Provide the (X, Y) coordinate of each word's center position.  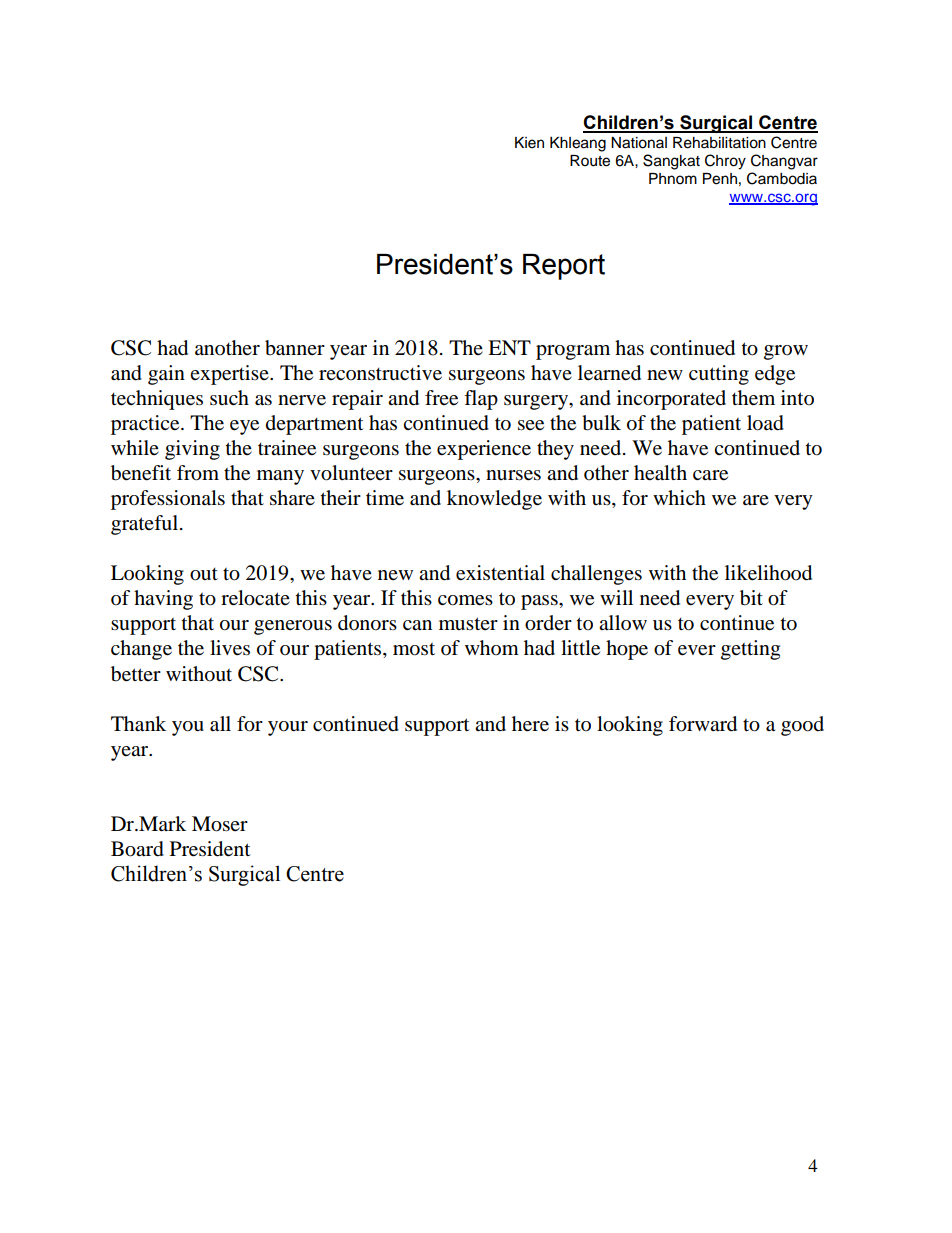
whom (492, 648)
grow (786, 352)
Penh (720, 179)
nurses (513, 475)
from (198, 473)
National (639, 143)
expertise (230, 375)
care (710, 475)
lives (230, 648)
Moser (220, 824)
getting (750, 650)
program (573, 352)
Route (590, 161)
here (530, 724)
